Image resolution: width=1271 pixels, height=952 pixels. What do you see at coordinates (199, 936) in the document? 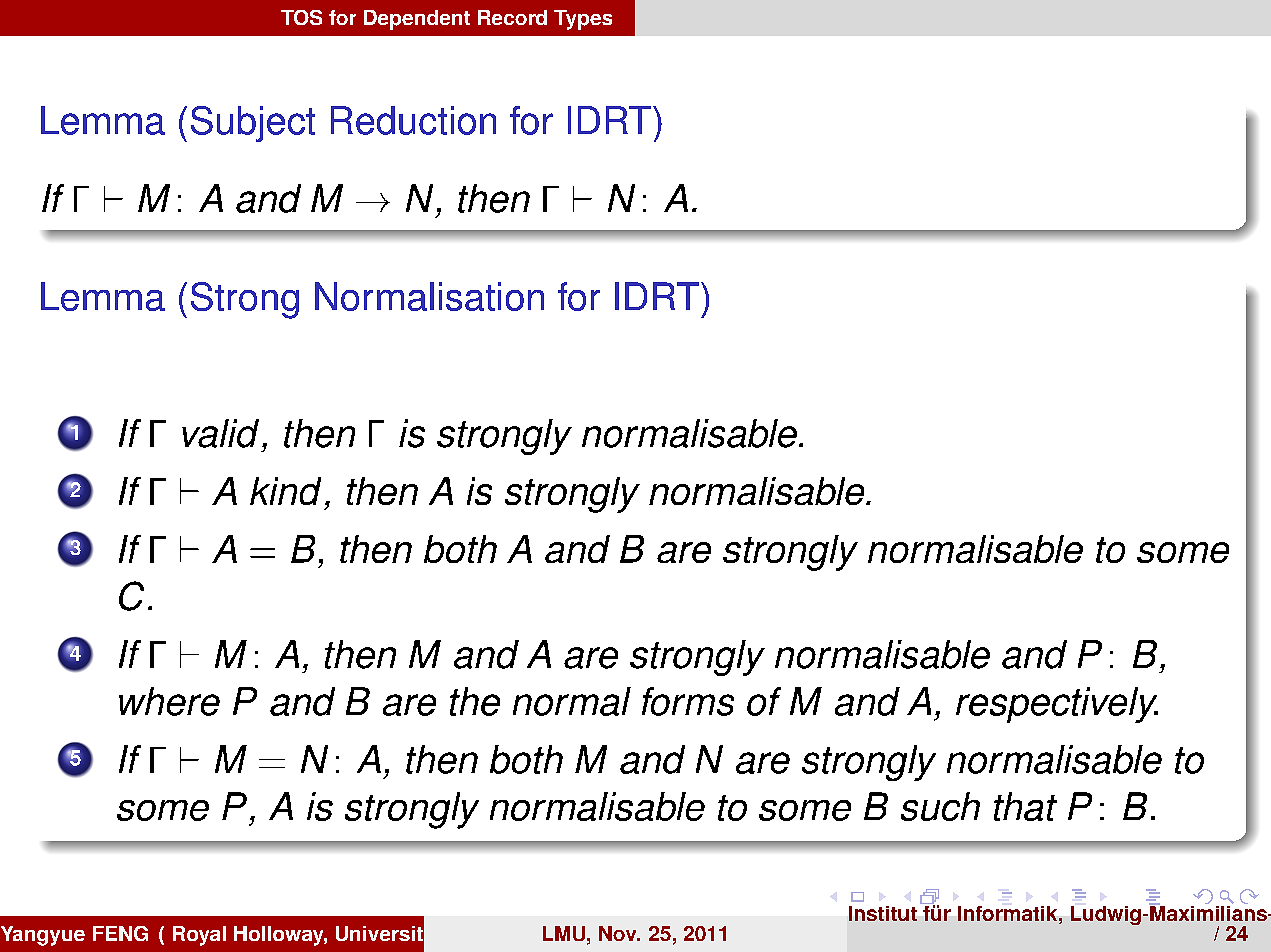
I see `Royal` at bounding box center [199, 936].
